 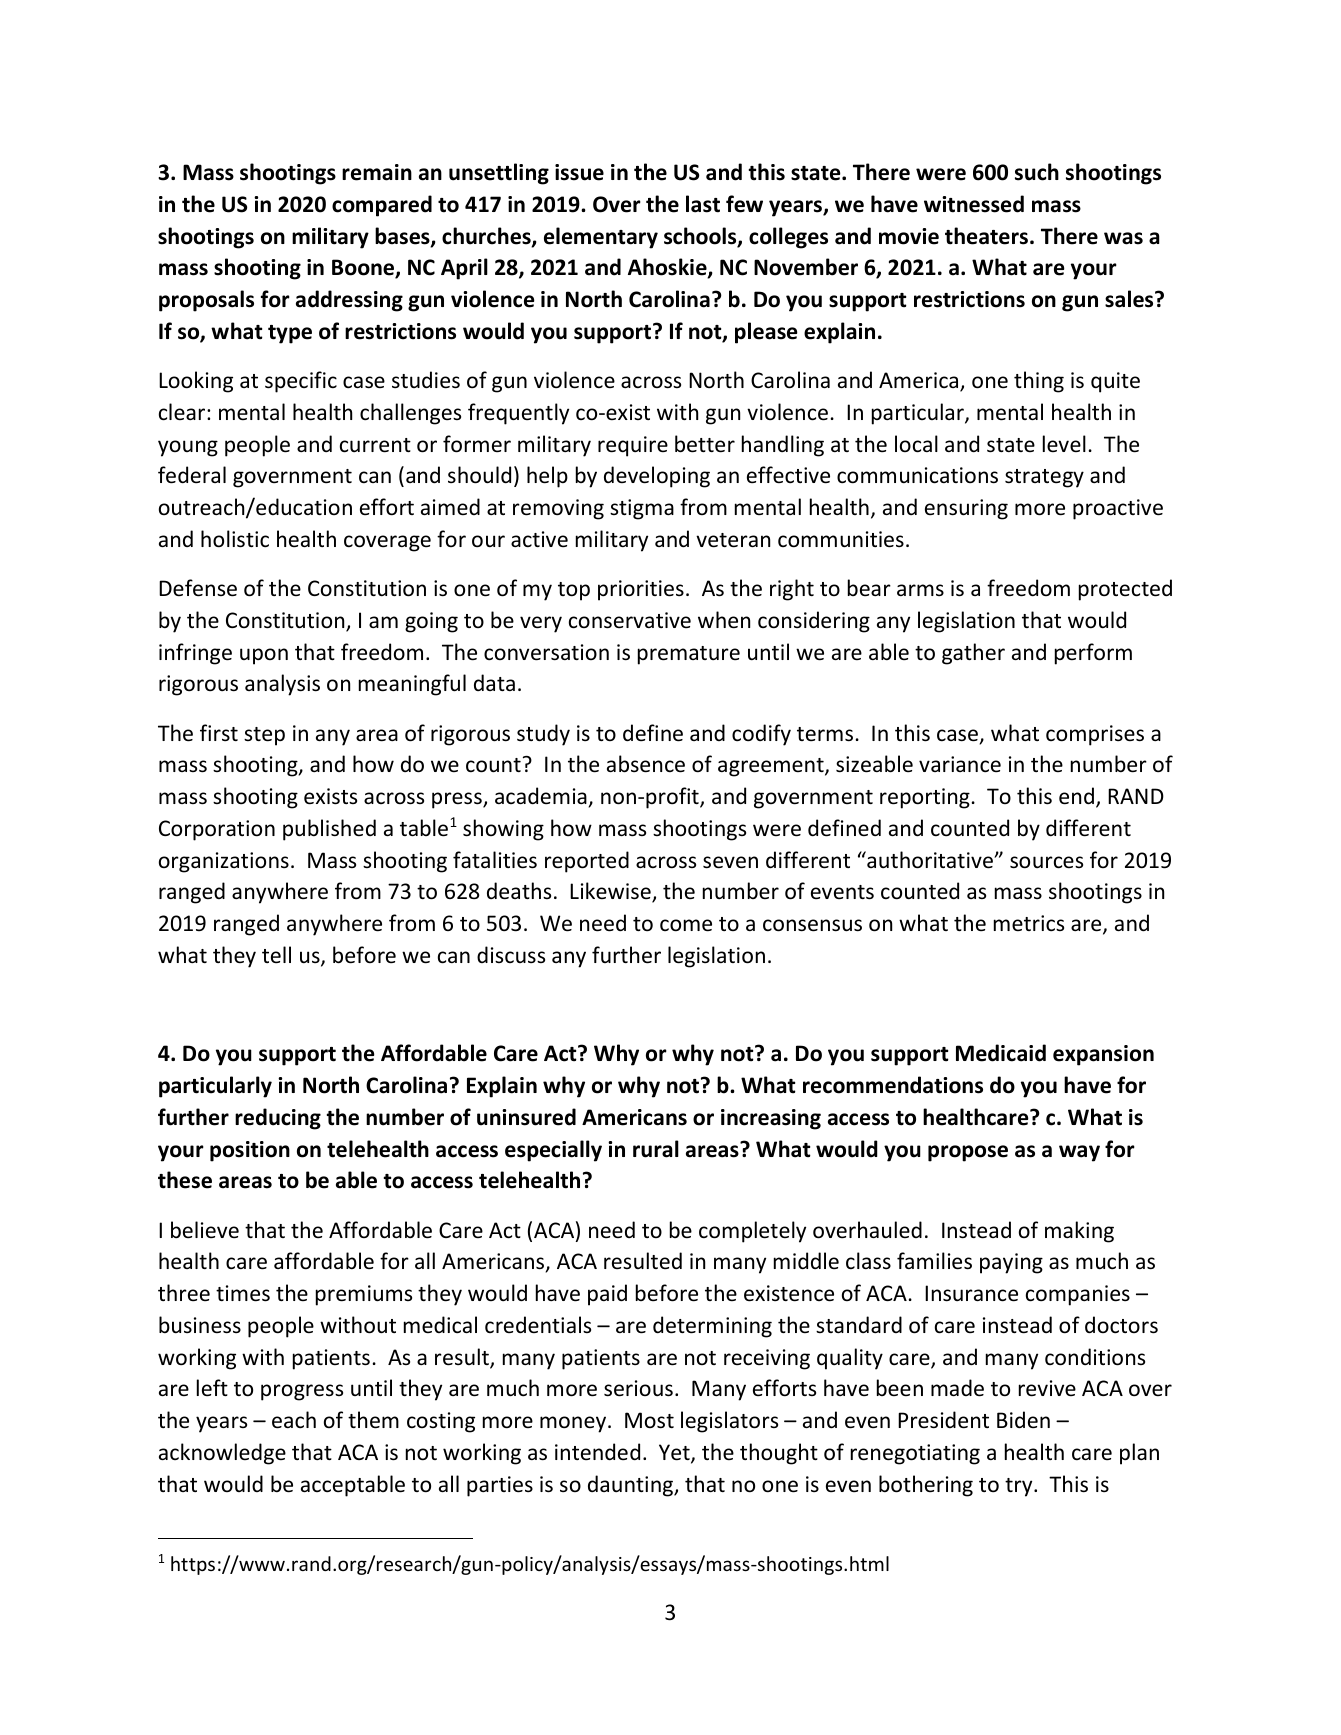 I want to click on gather, so click(x=973, y=654).
